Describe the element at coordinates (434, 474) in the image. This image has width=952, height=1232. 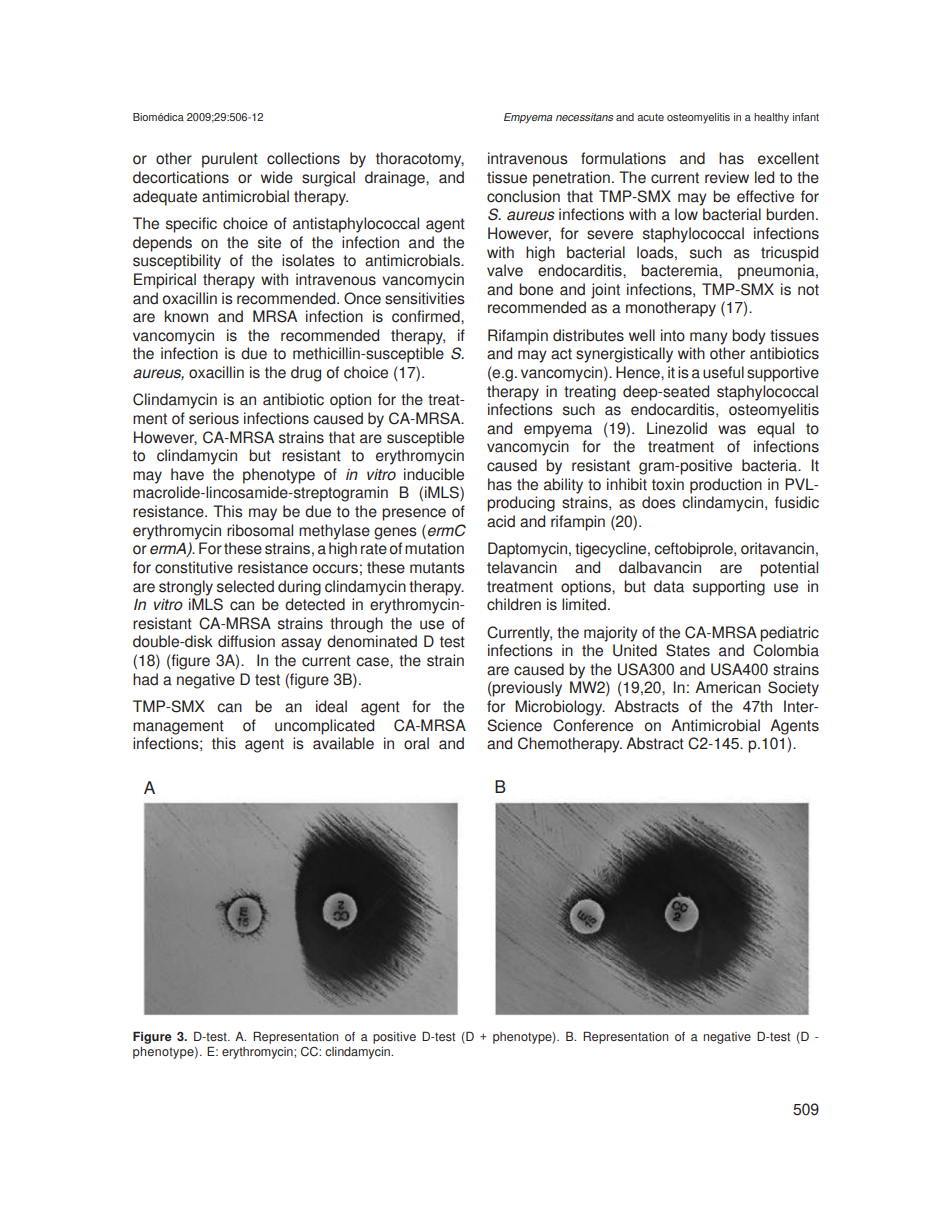
I see `inducible` at that location.
